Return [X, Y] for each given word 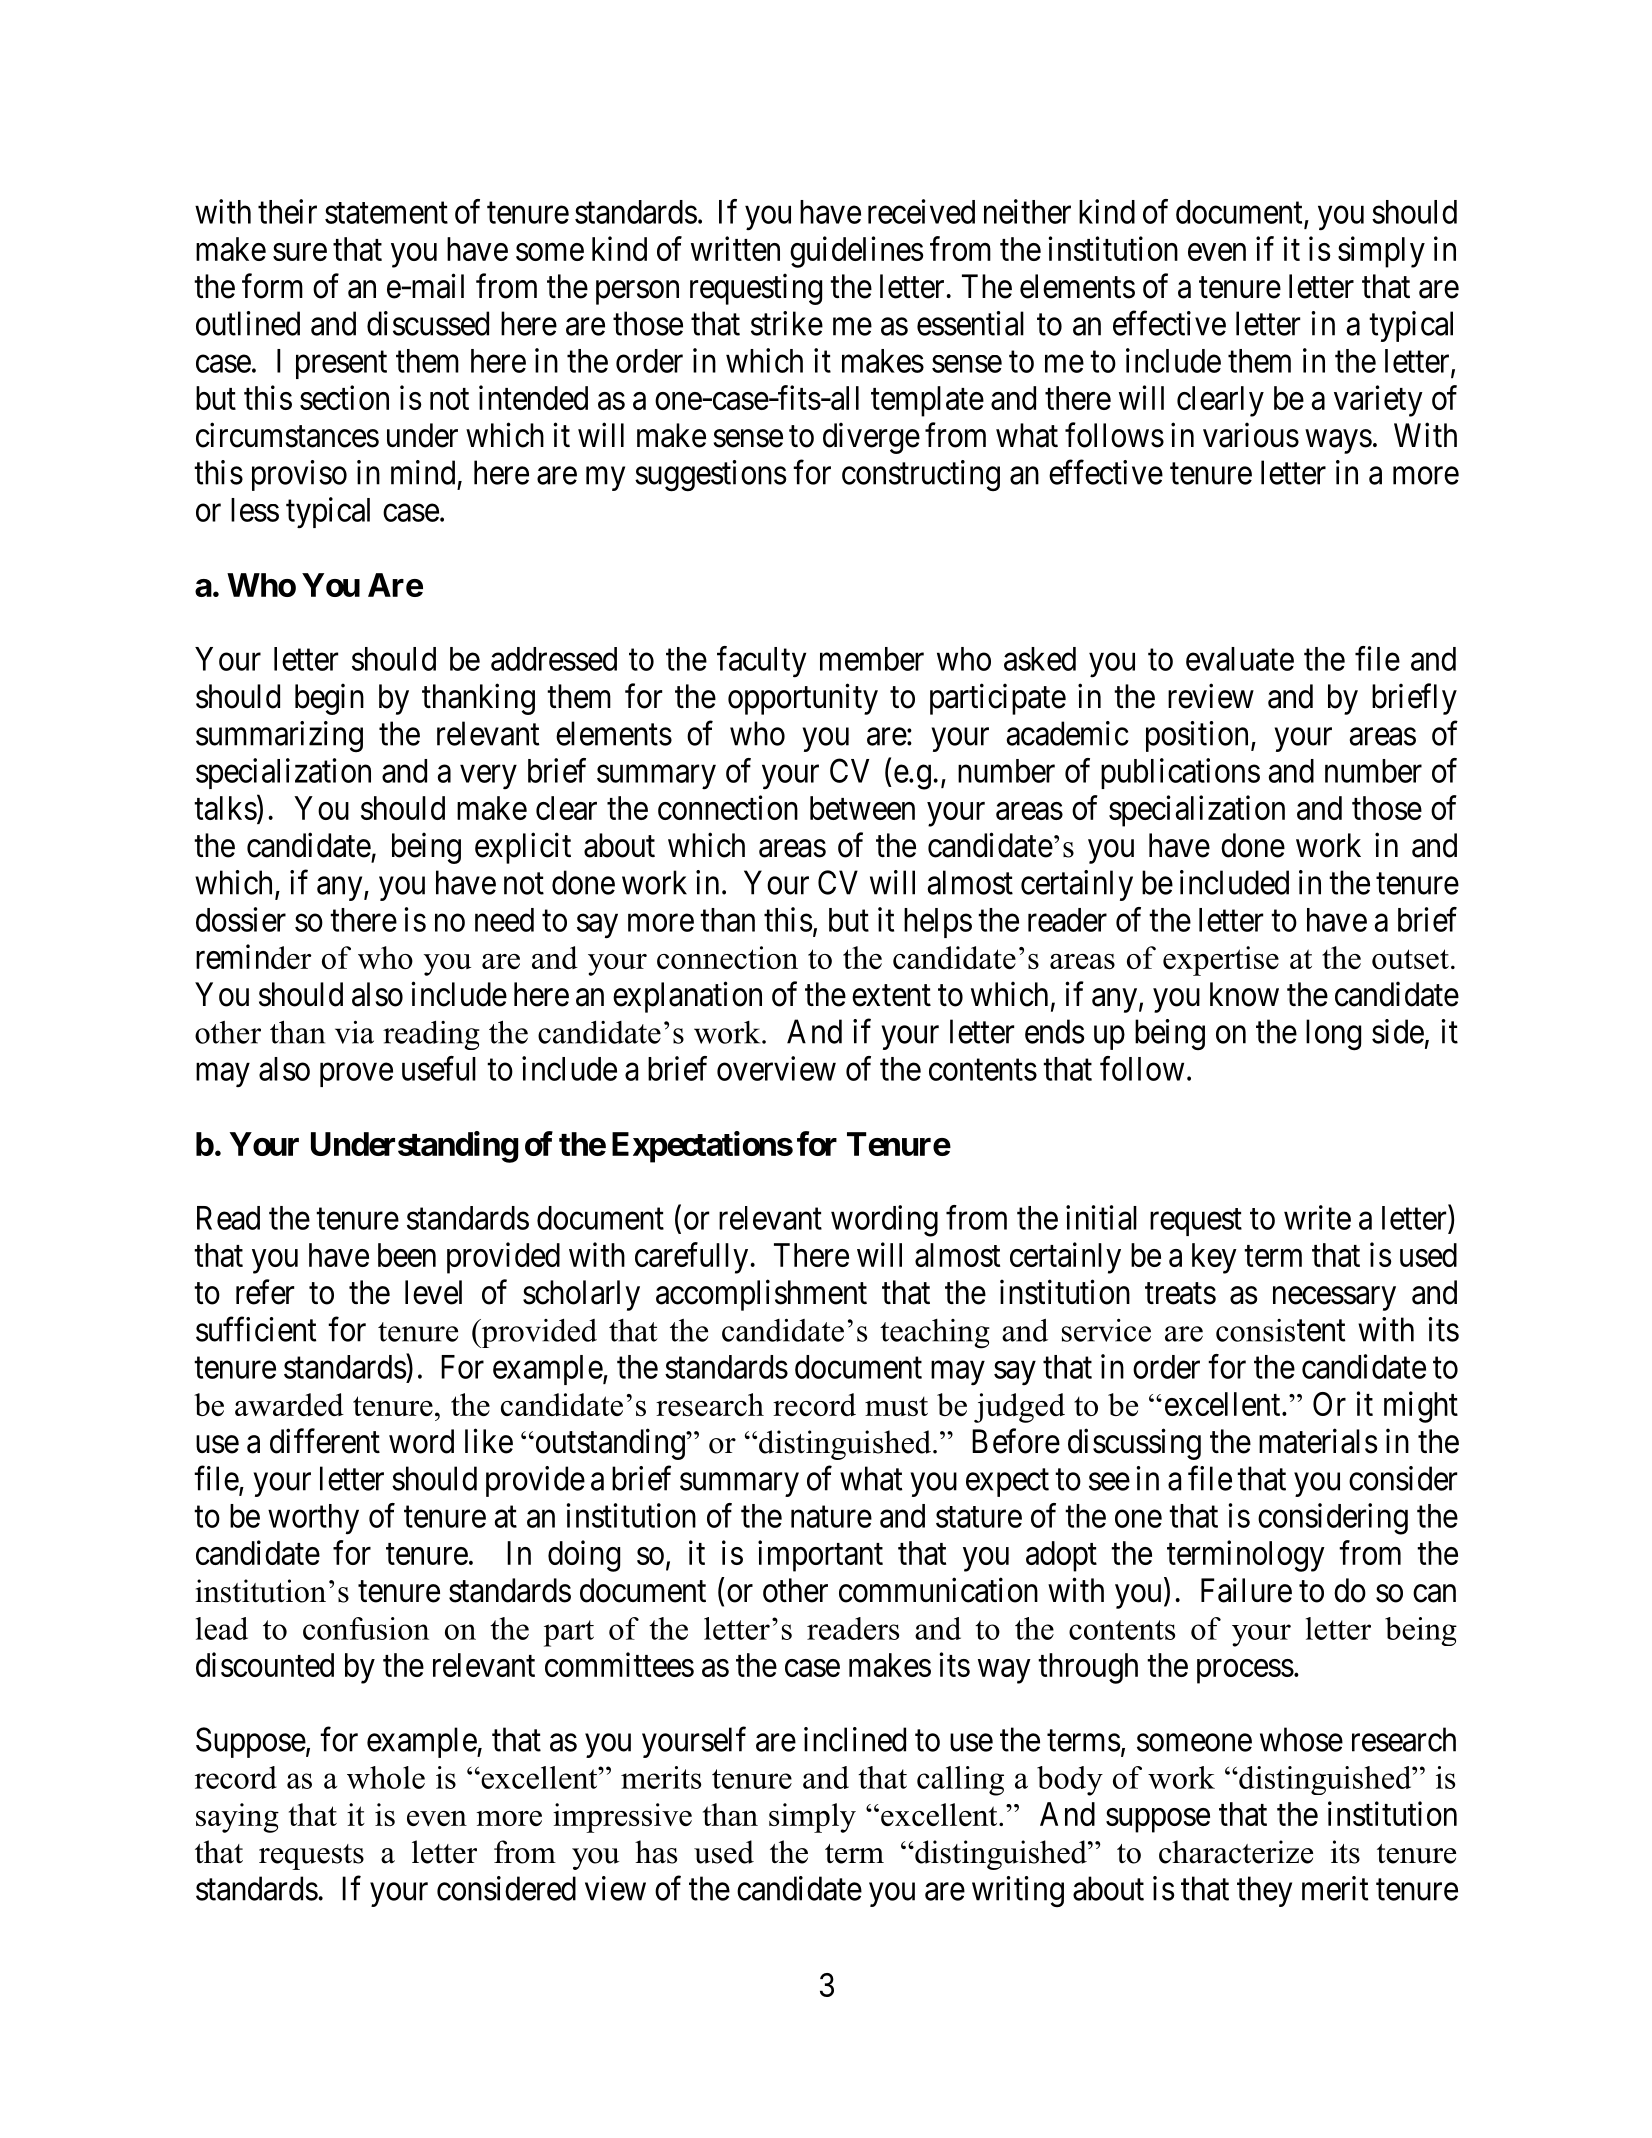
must [896, 1406]
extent [891, 996]
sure [300, 252]
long [1333, 1035]
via [354, 1032]
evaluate [1240, 659]
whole [386, 1777]
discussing [1134, 1444]
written [735, 248]
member [872, 659]
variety [1378, 401]
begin [329, 699]
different [325, 1441]
